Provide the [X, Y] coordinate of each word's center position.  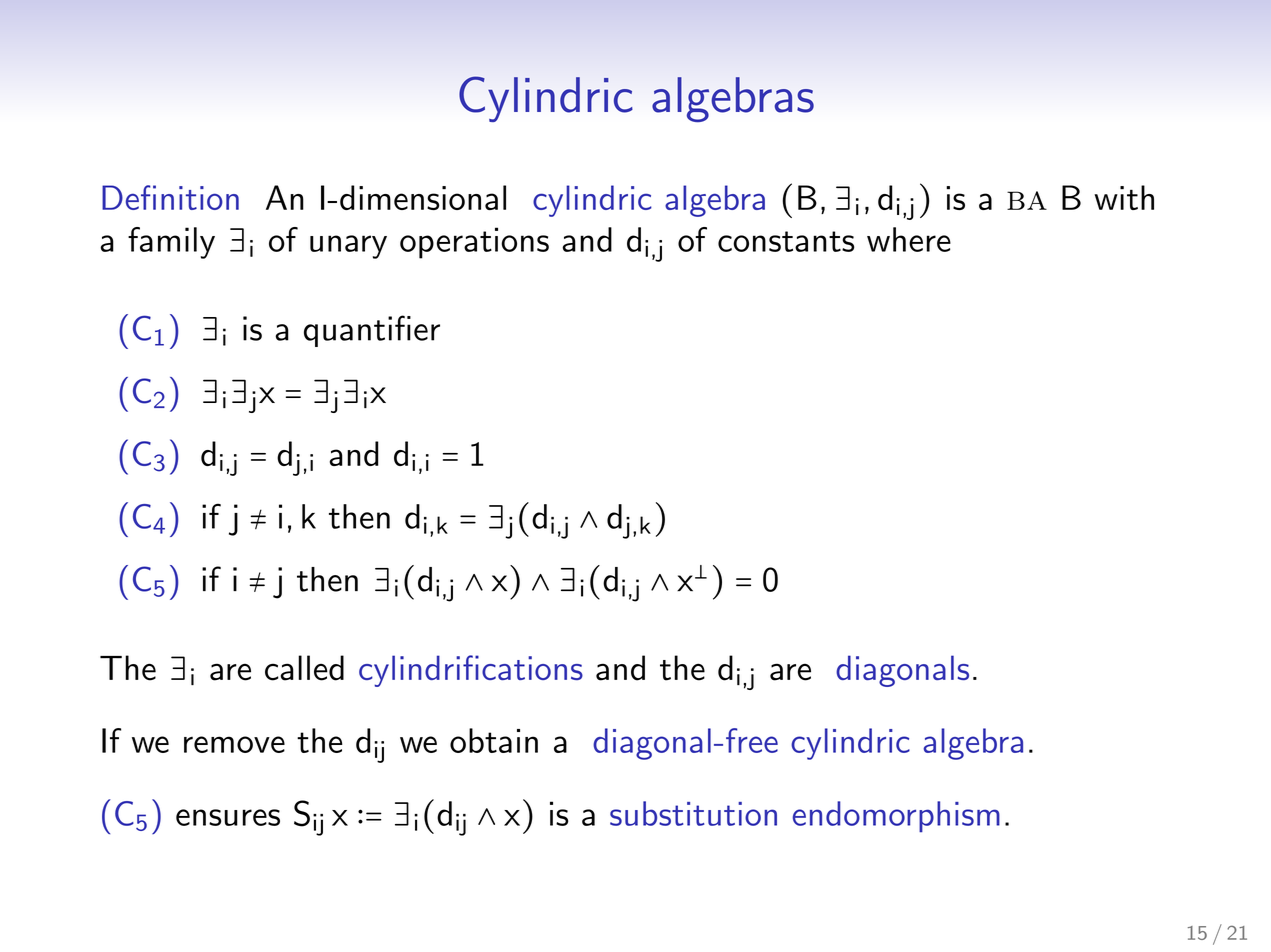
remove [234, 744]
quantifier [372, 331]
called [304, 668]
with [1124, 197]
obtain [494, 740]
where [909, 239]
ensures [228, 817]
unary [348, 247]
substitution [693, 813]
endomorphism [896, 817]
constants [786, 241]
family [171, 243]
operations [474, 243]
